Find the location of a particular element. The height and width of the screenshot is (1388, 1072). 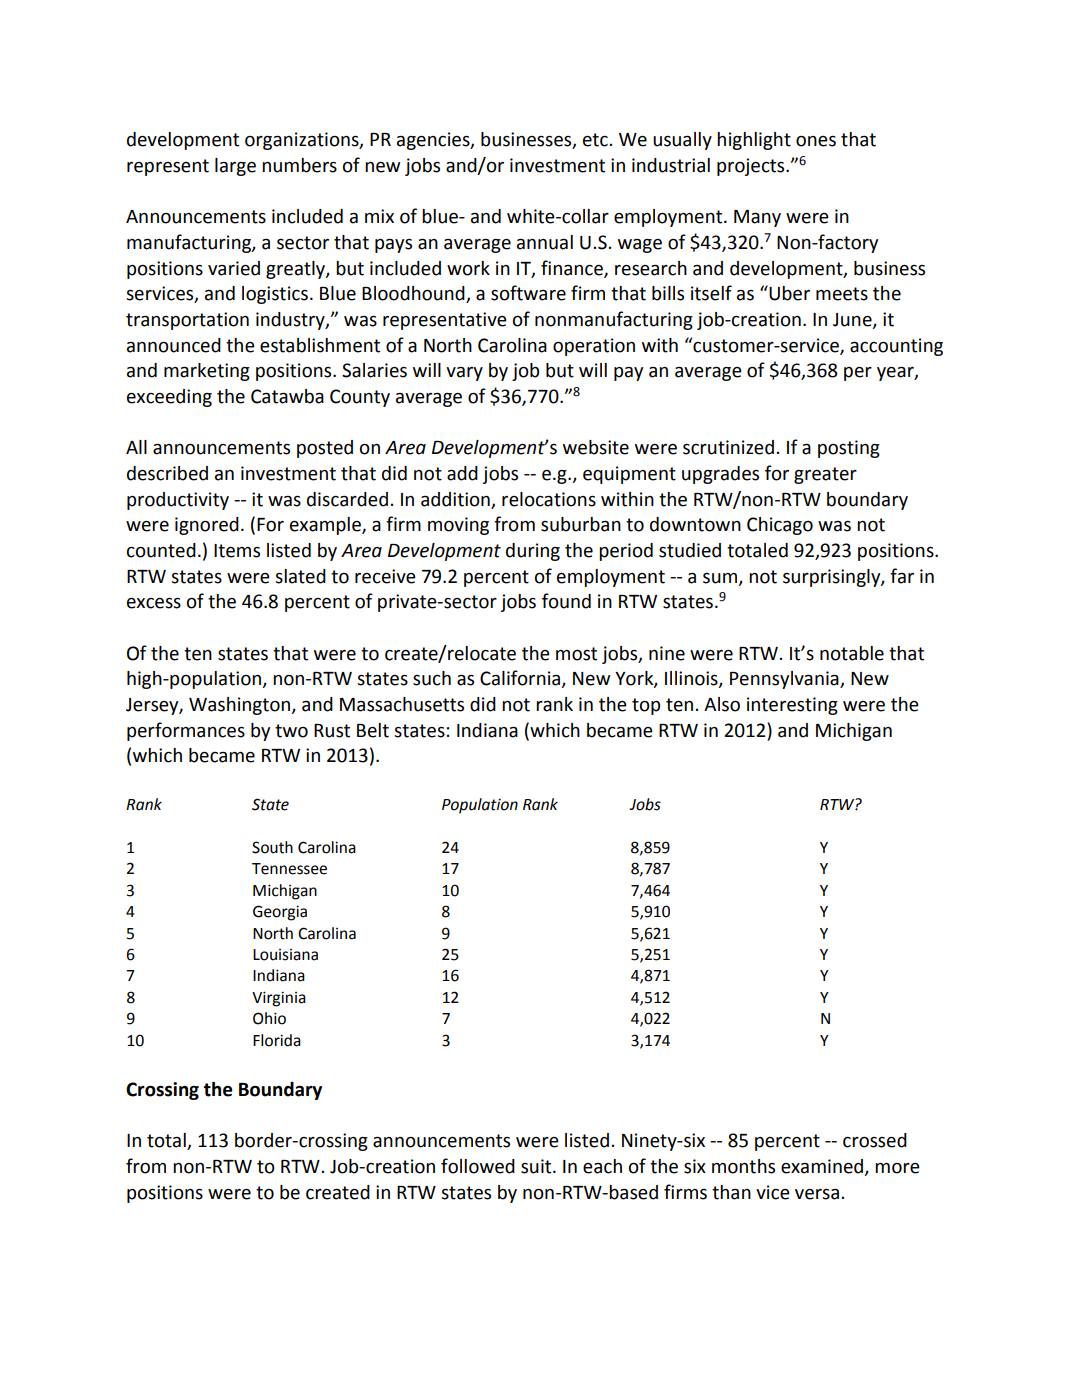

ones is located at coordinates (816, 141).
